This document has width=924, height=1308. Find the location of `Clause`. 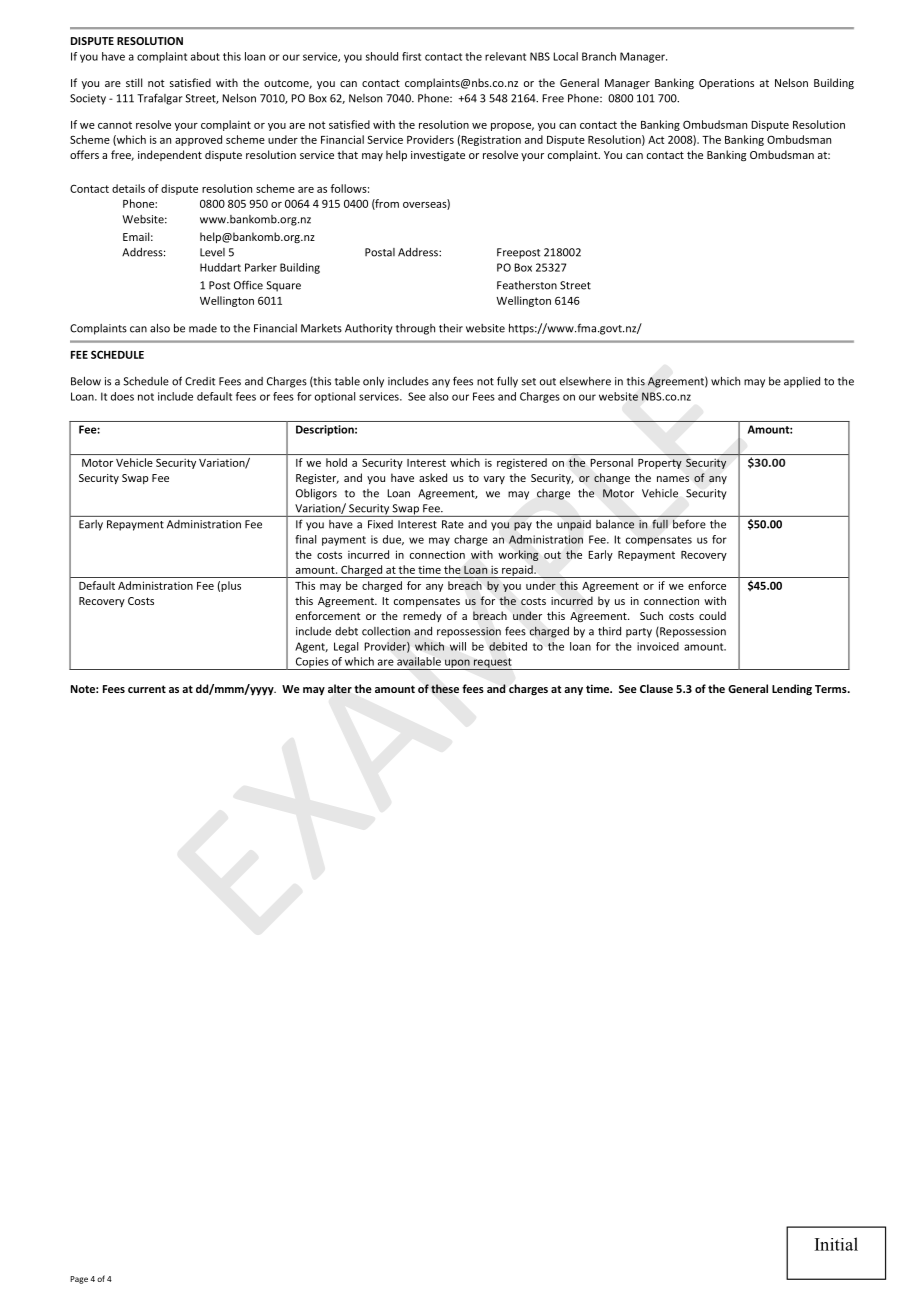

Clause is located at coordinates (656, 688).
